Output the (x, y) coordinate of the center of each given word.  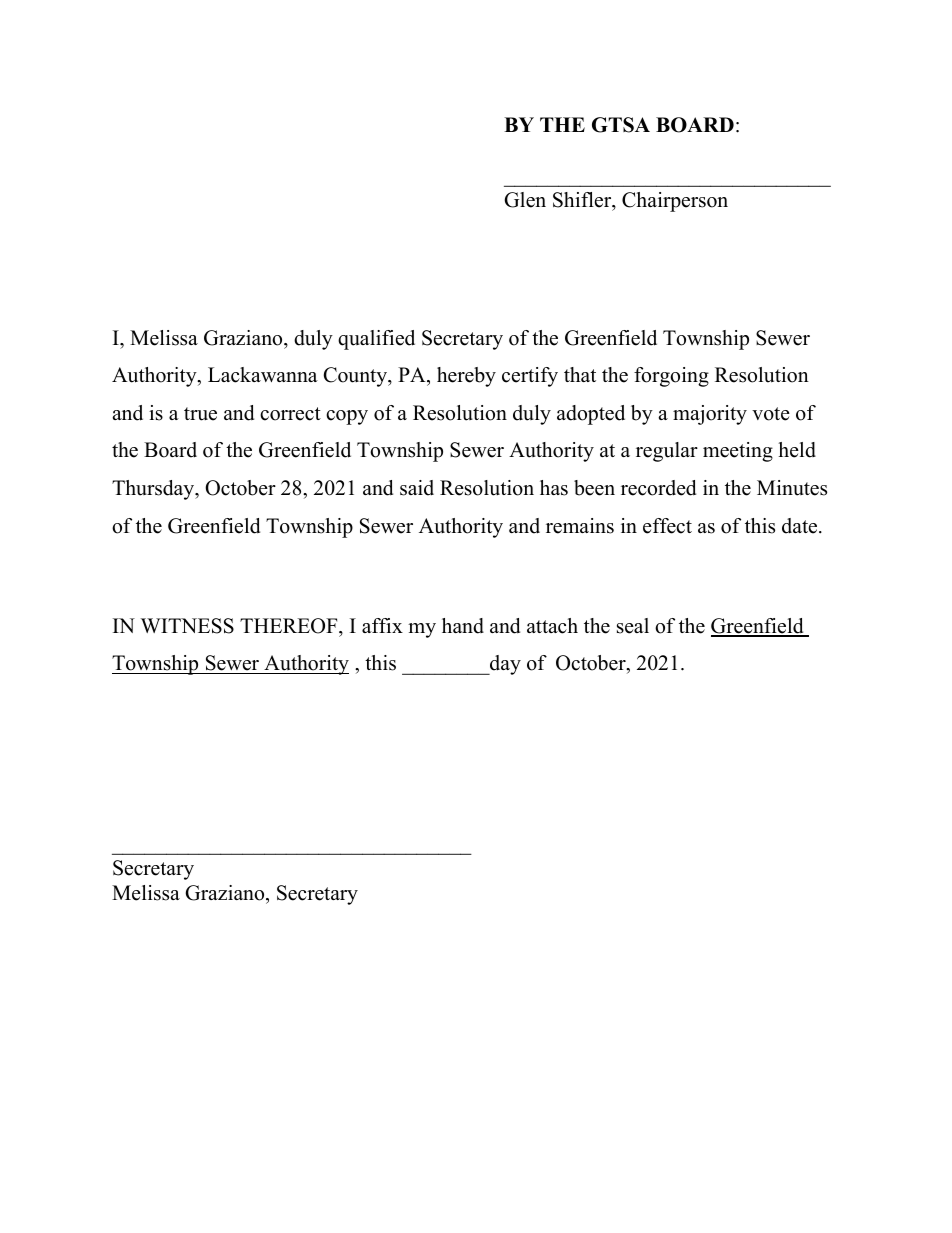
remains (580, 526)
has (554, 488)
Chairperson (675, 202)
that (580, 374)
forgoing (671, 377)
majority (710, 415)
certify (530, 377)
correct (290, 414)
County (356, 377)
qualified (376, 340)
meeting (738, 452)
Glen (525, 200)
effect (667, 526)
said (417, 488)
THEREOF (290, 626)
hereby (466, 377)
